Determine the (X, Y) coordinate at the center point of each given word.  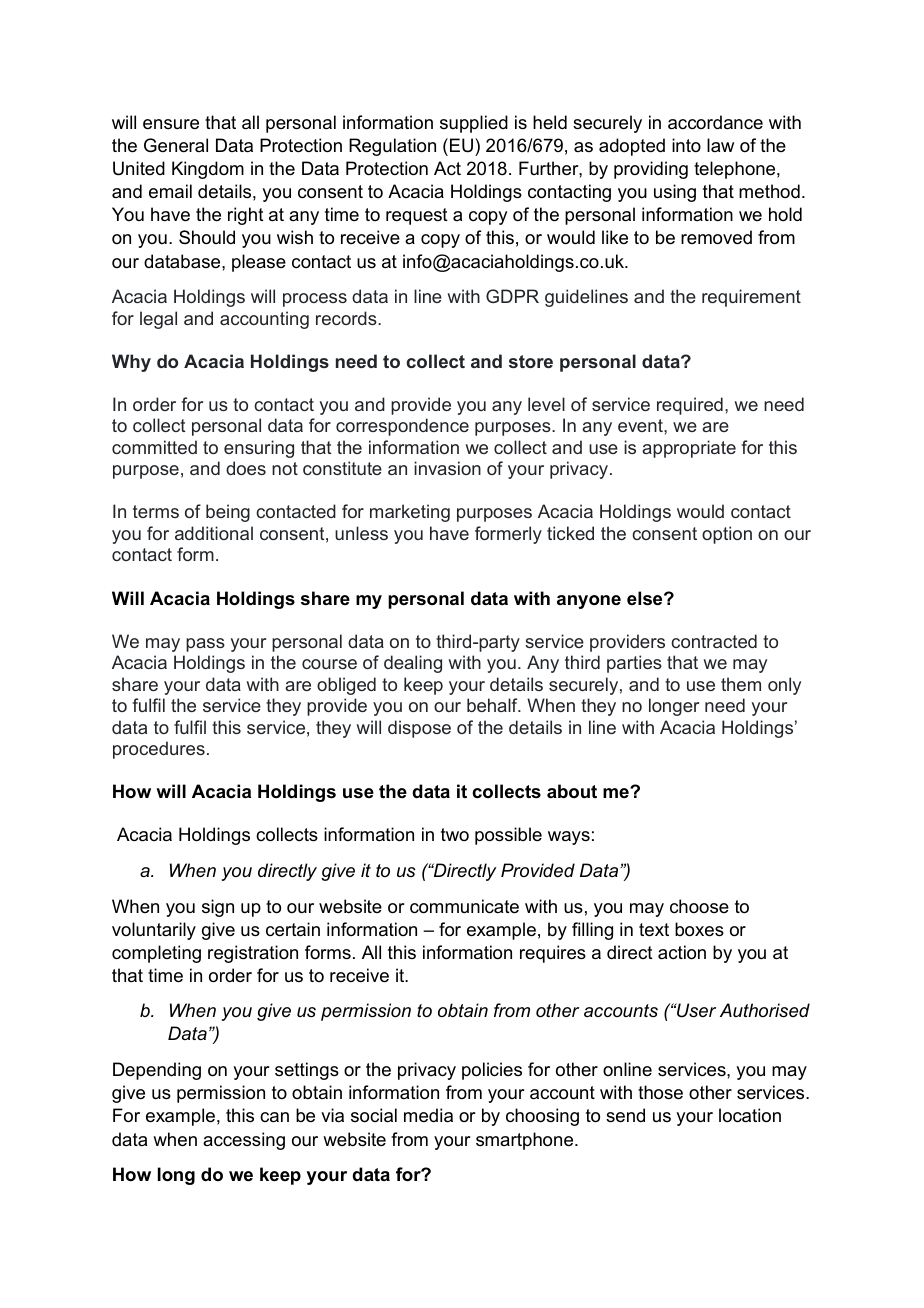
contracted (714, 641)
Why (131, 363)
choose (699, 906)
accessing (244, 1141)
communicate (464, 906)
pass (205, 645)
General (176, 145)
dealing (413, 664)
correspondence (402, 427)
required (690, 406)
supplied (474, 124)
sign (218, 908)
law (720, 145)
